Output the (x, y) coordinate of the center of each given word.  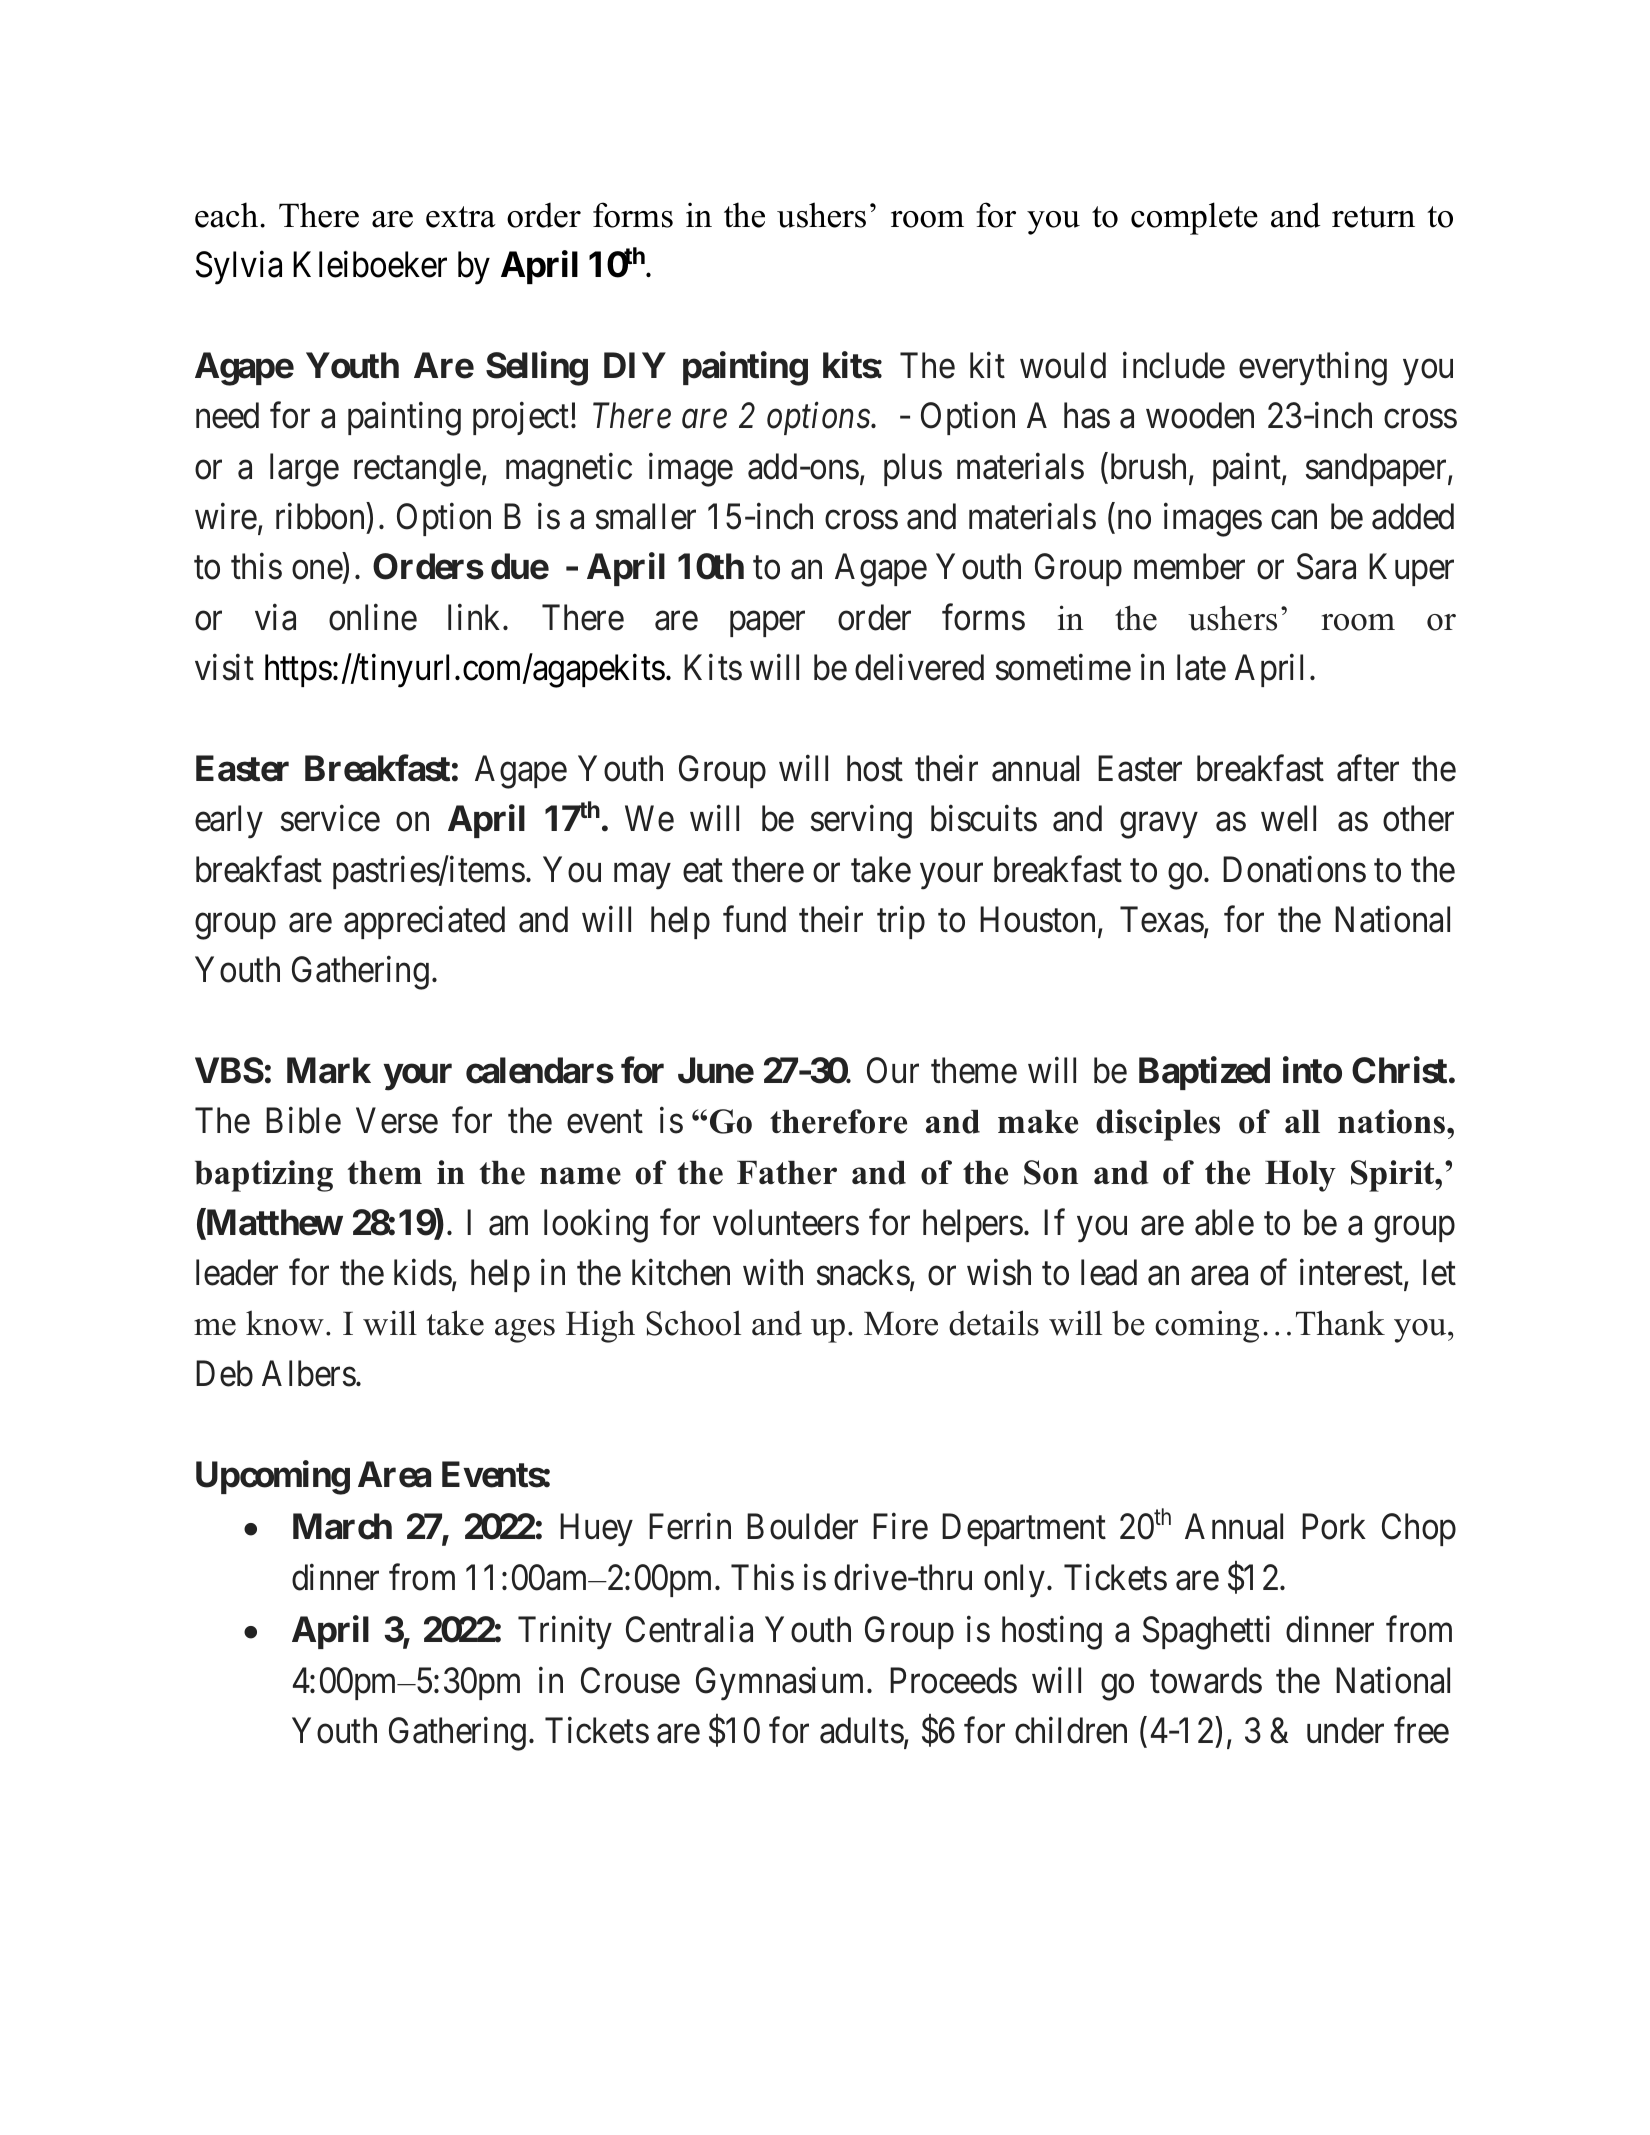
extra (461, 217)
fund (754, 919)
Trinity (565, 1633)
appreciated (424, 922)
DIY (635, 365)
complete (1194, 218)
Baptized (1204, 1073)
